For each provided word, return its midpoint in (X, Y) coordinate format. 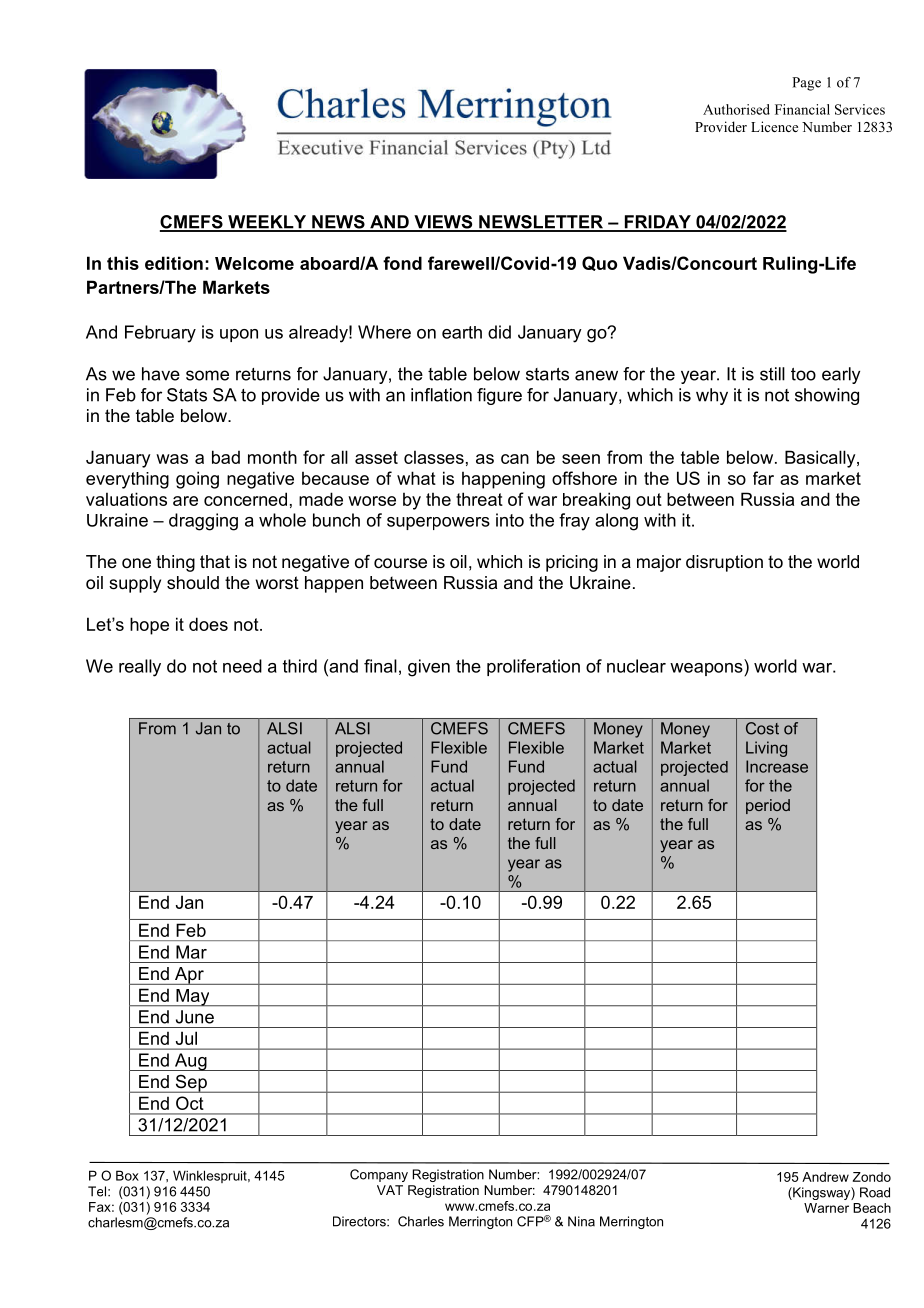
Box (127, 1175)
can (515, 459)
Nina (581, 1221)
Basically (821, 459)
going (197, 480)
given (429, 668)
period (768, 806)
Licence (774, 126)
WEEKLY (267, 223)
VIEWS (443, 223)
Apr (189, 976)
